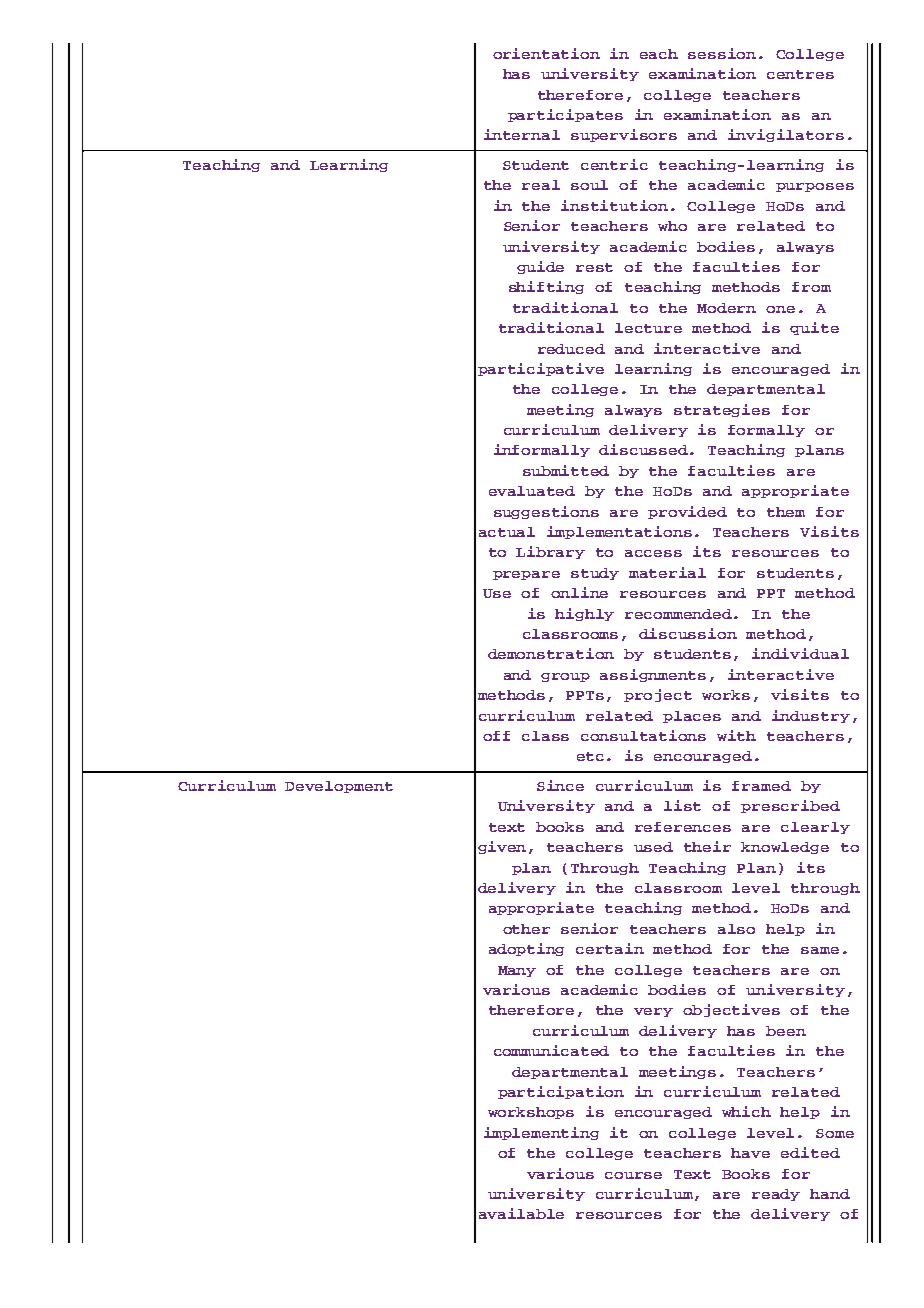 This screenshot has width=924, height=1308. What do you see at coordinates (565, 115) in the screenshot?
I see `participates` at bounding box center [565, 115].
